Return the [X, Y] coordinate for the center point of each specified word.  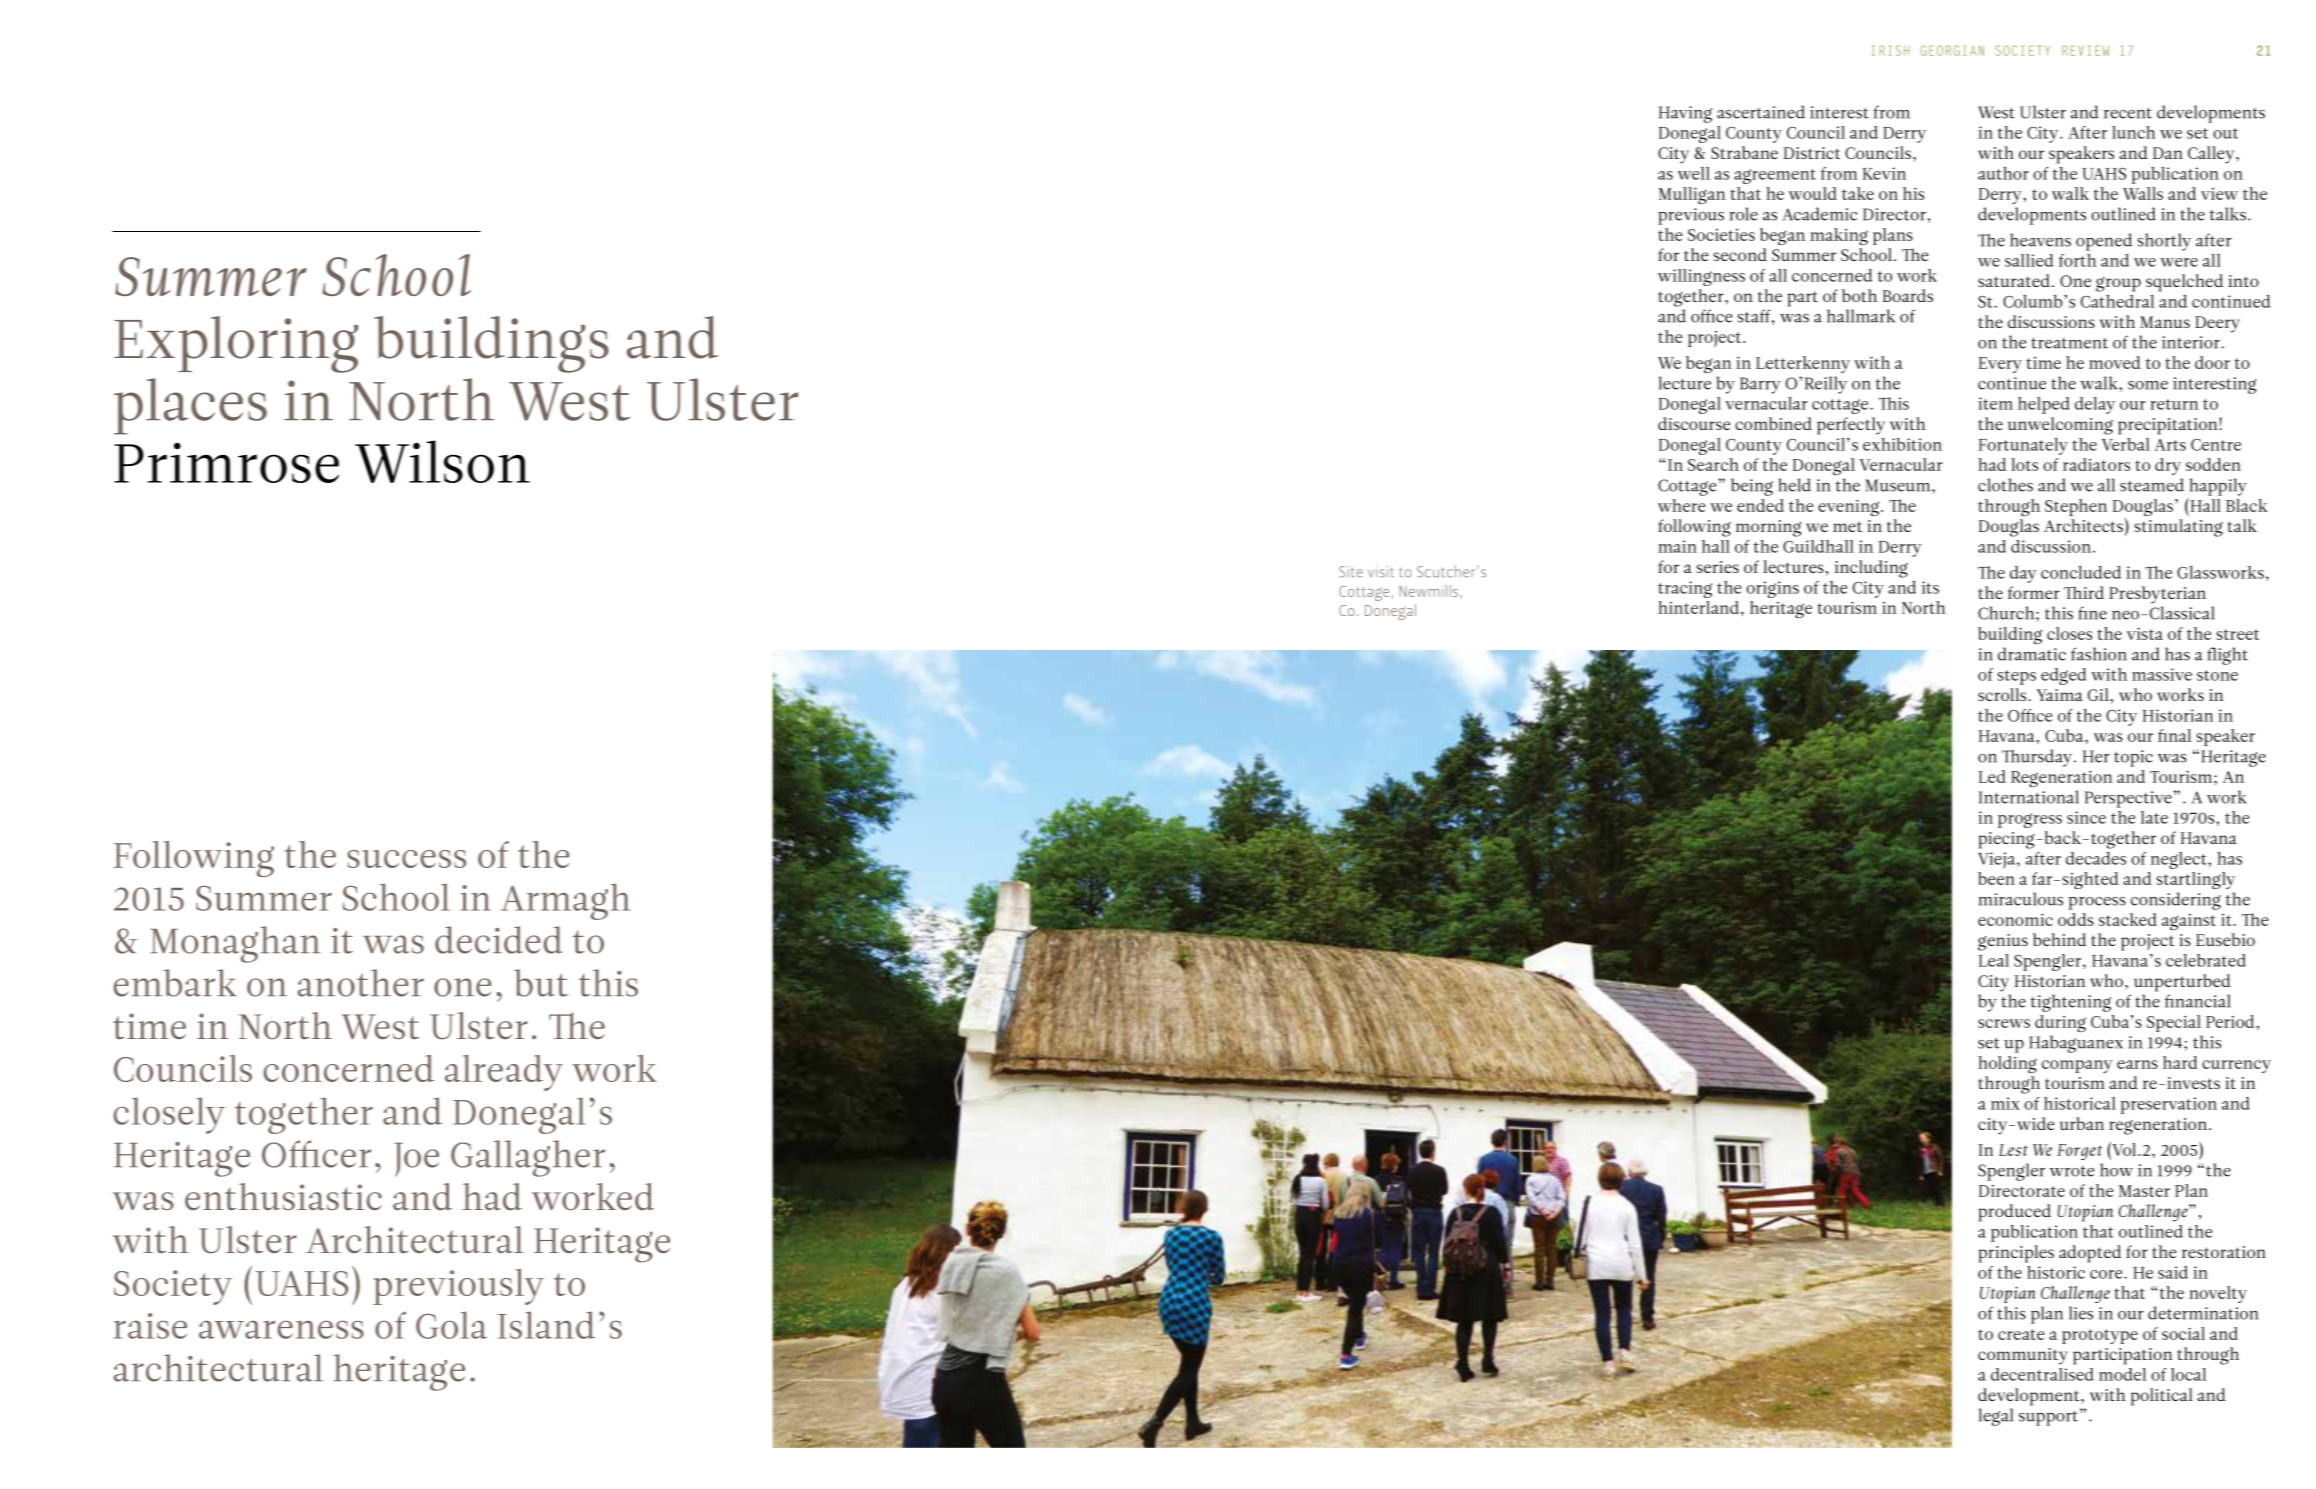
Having [1685, 114]
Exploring [236, 344]
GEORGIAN [1952, 50]
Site [1351, 572]
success [406, 859]
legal [1996, 1417]
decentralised [2042, 1374]
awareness [281, 1329]
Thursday [2037, 758]
